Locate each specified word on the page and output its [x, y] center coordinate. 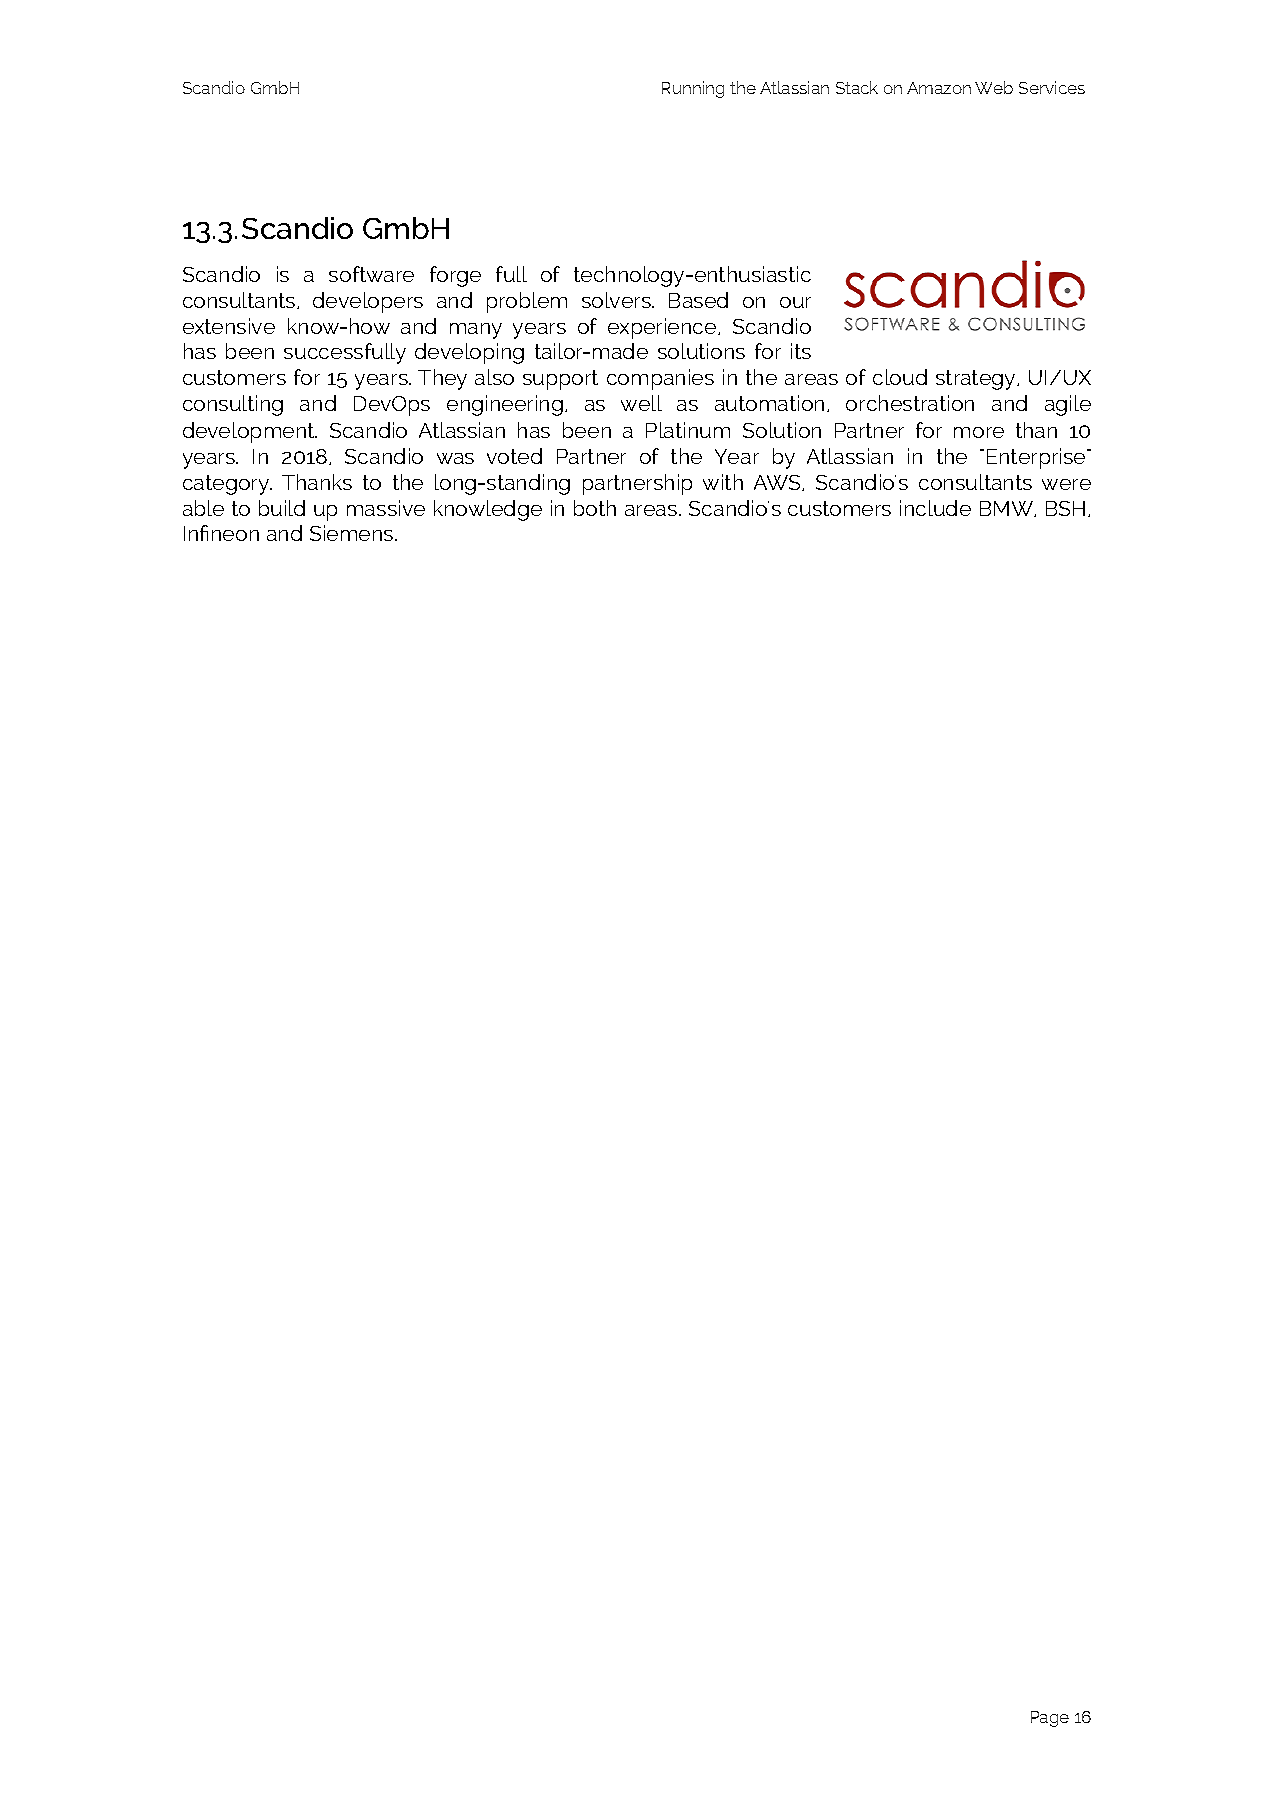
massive [386, 508]
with [723, 482]
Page [1050, 1719]
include [935, 508]
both [595, 508]
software [371, 274]
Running [693, 89]
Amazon [939, 88]
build [282, 508]
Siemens [353, 533]
